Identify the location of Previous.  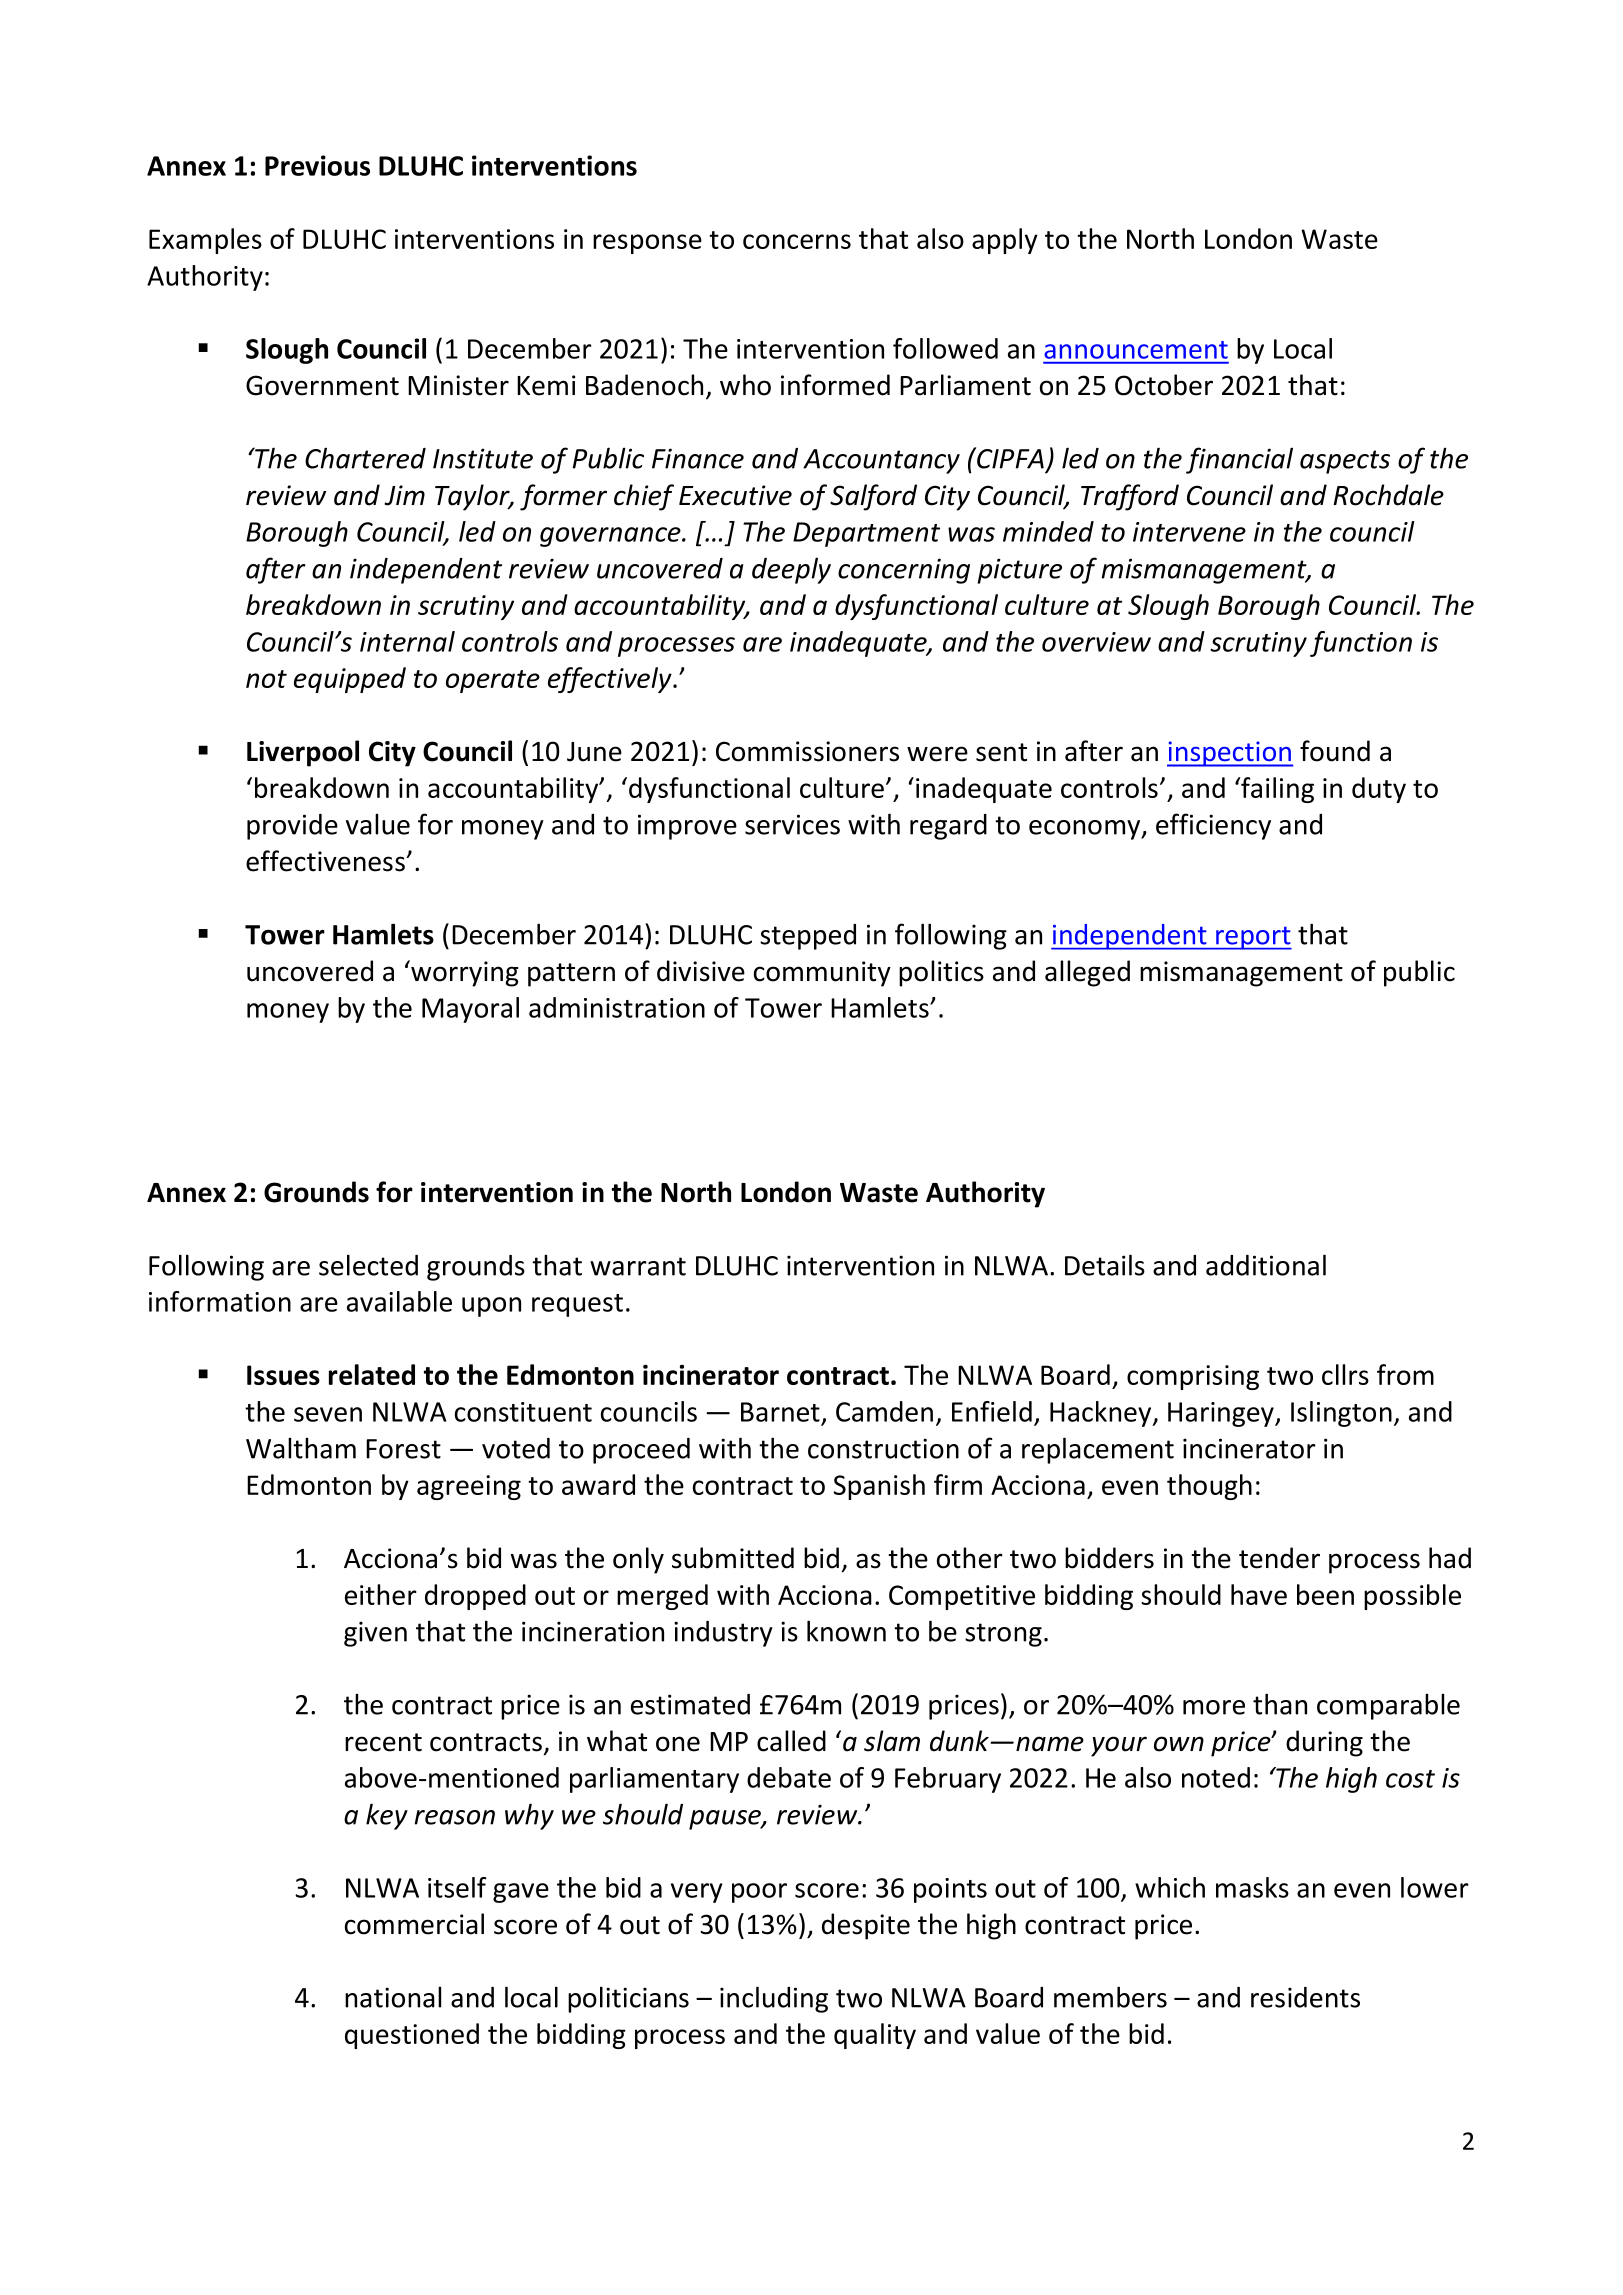
(317, 165).
